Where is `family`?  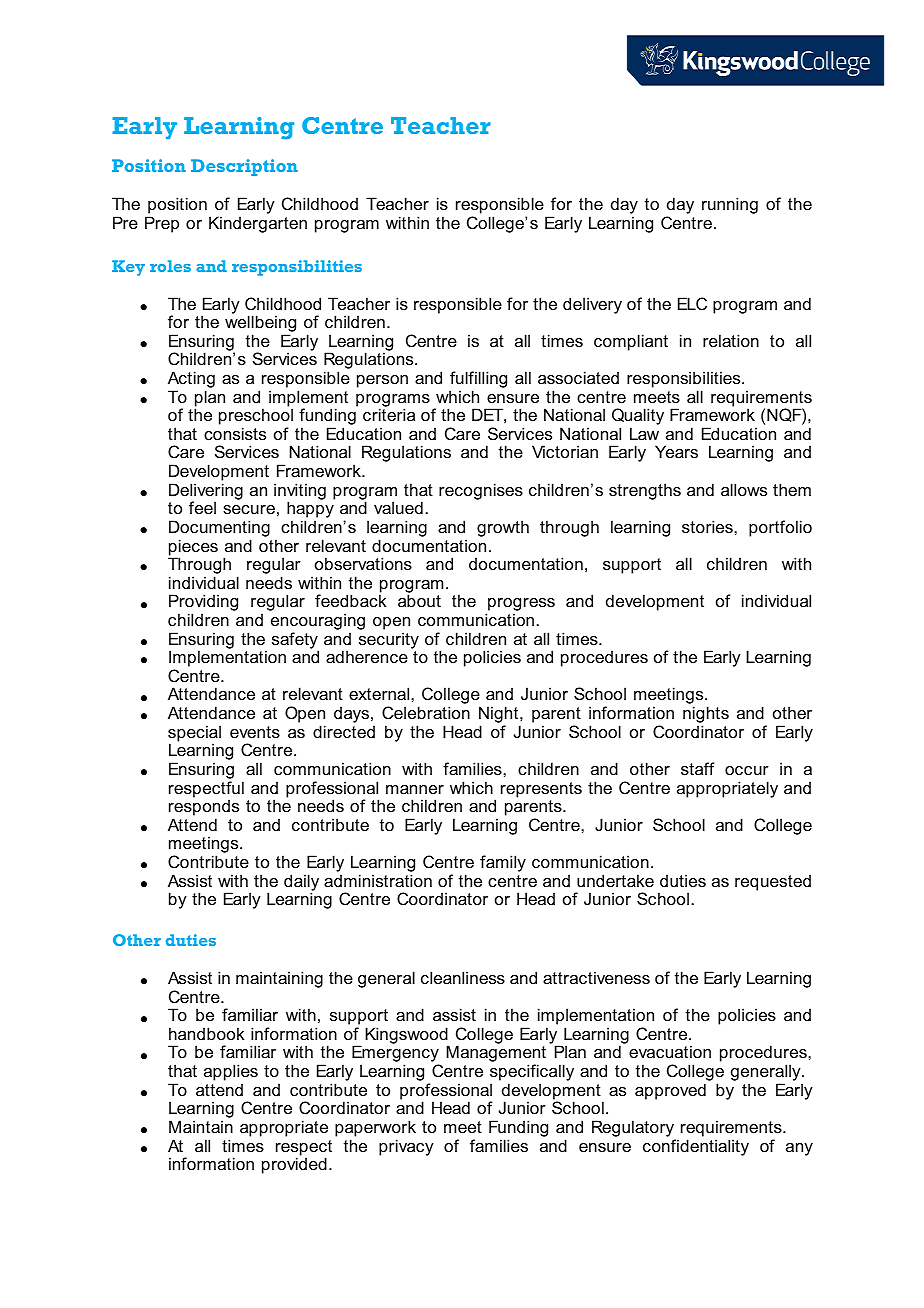
family is located at coordinates (503, 863).
